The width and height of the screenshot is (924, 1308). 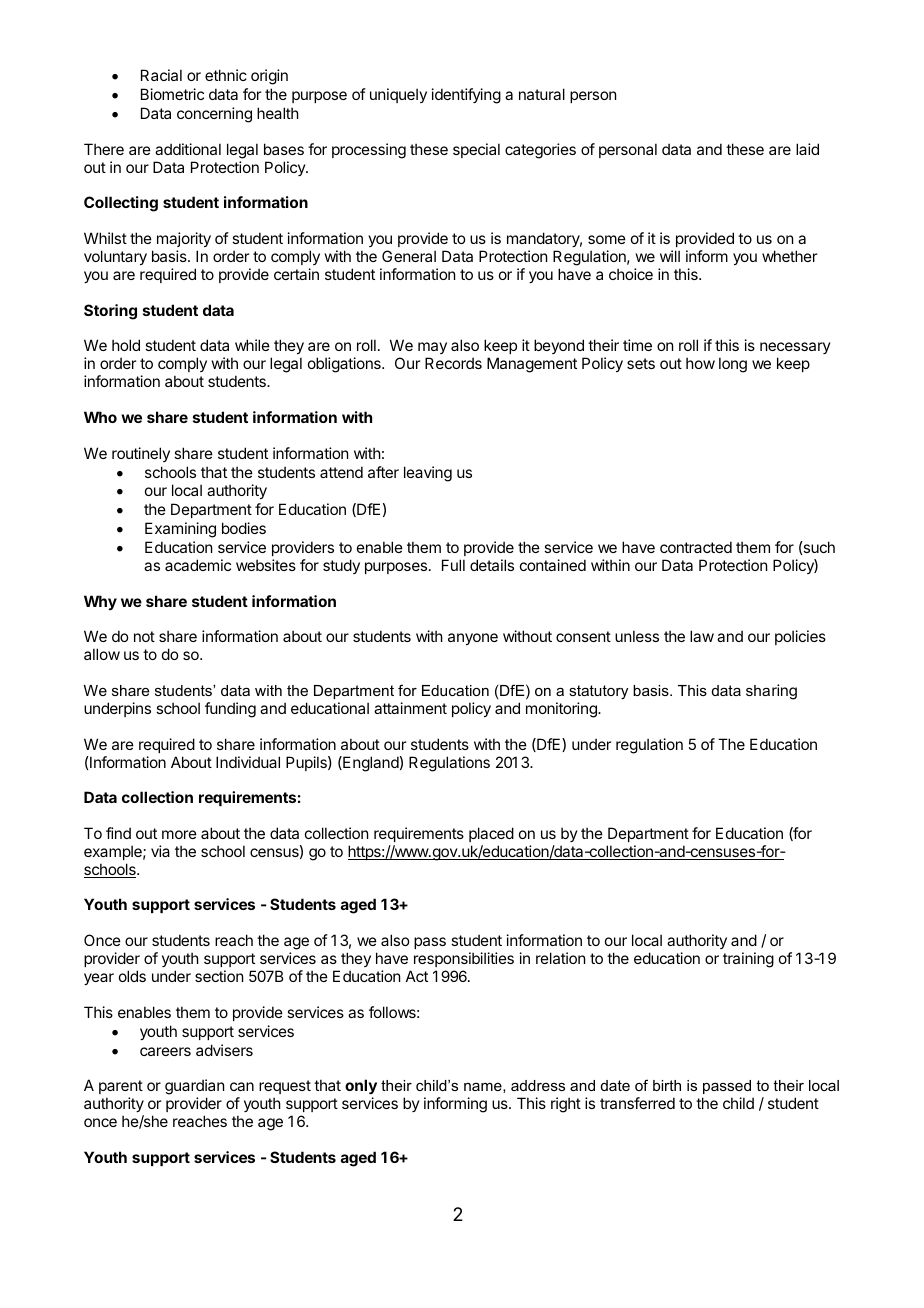 What do you see at coordinates (696, 547) in the screenshot?
I see `contracted` at bounding box center [696, 547].
